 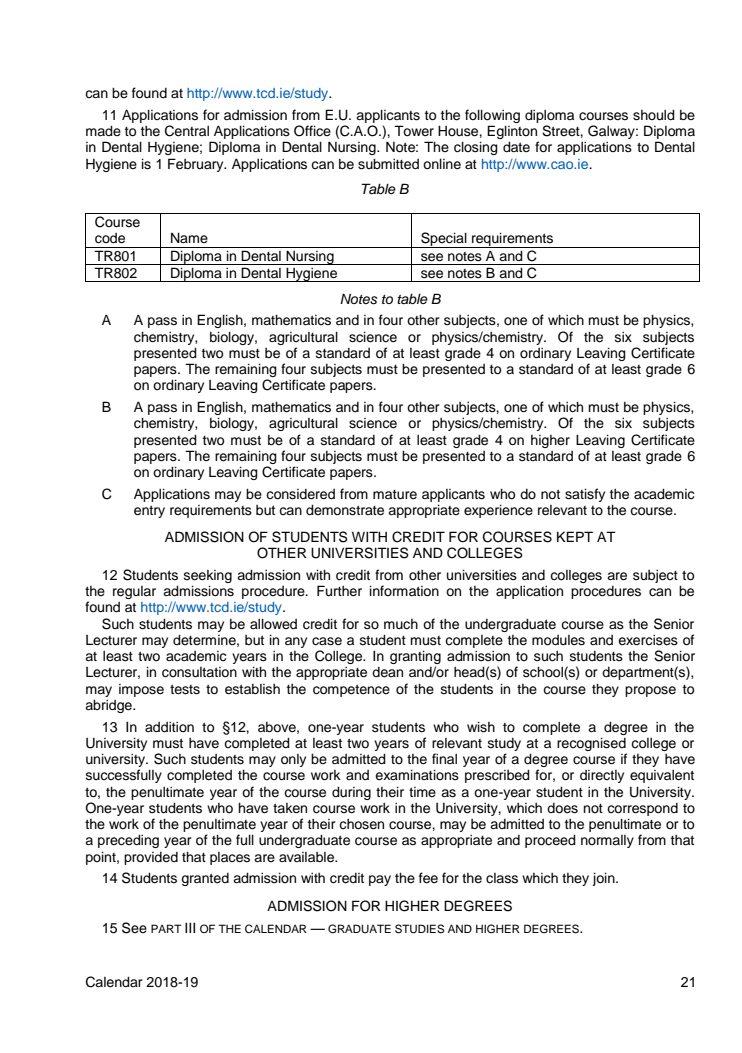 I want to click on III, so click(x=190, y=927).
